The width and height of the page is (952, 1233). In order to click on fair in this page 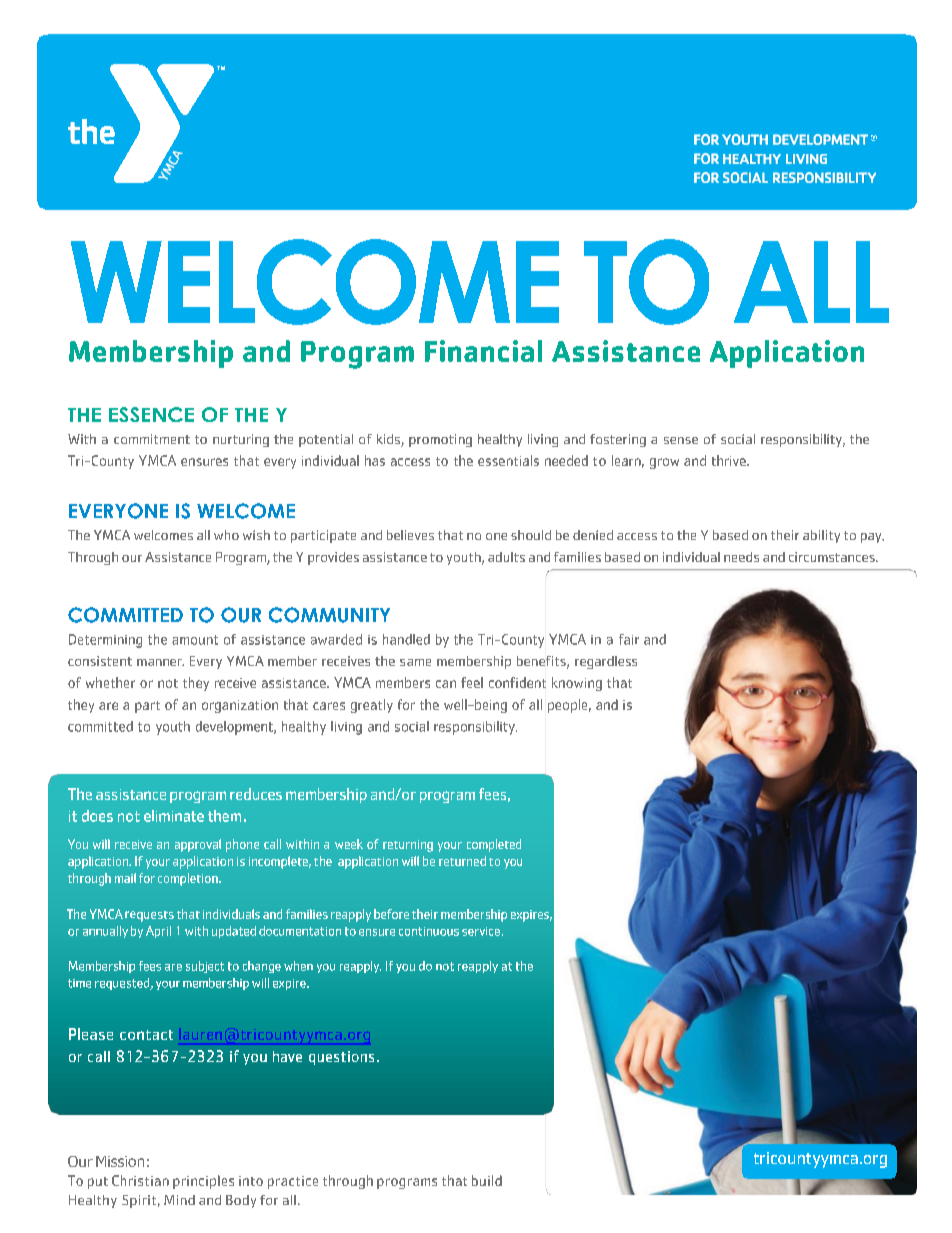, I will do `click(629, 639)`.
